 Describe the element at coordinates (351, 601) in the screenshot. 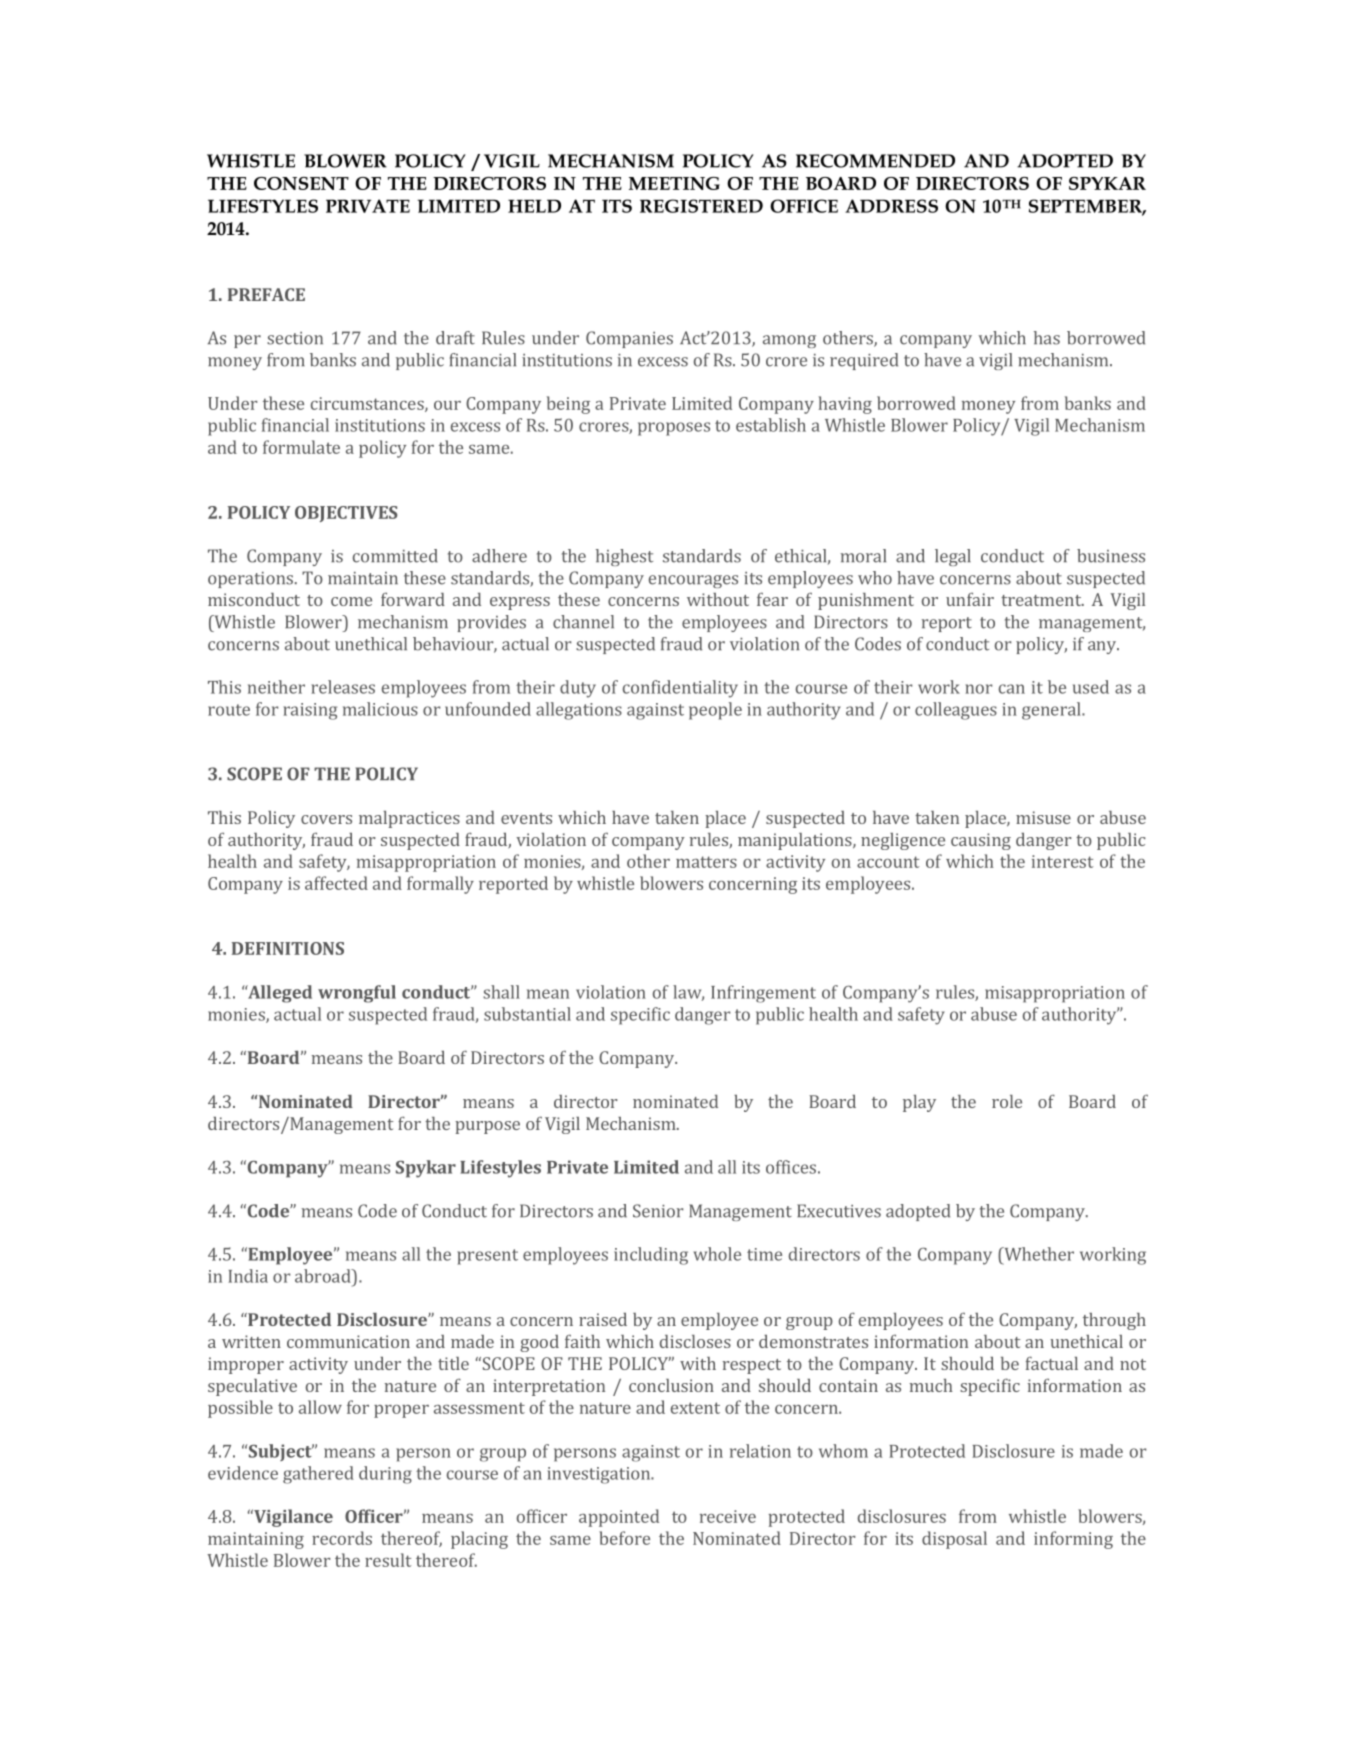

I see `come` at that location.
